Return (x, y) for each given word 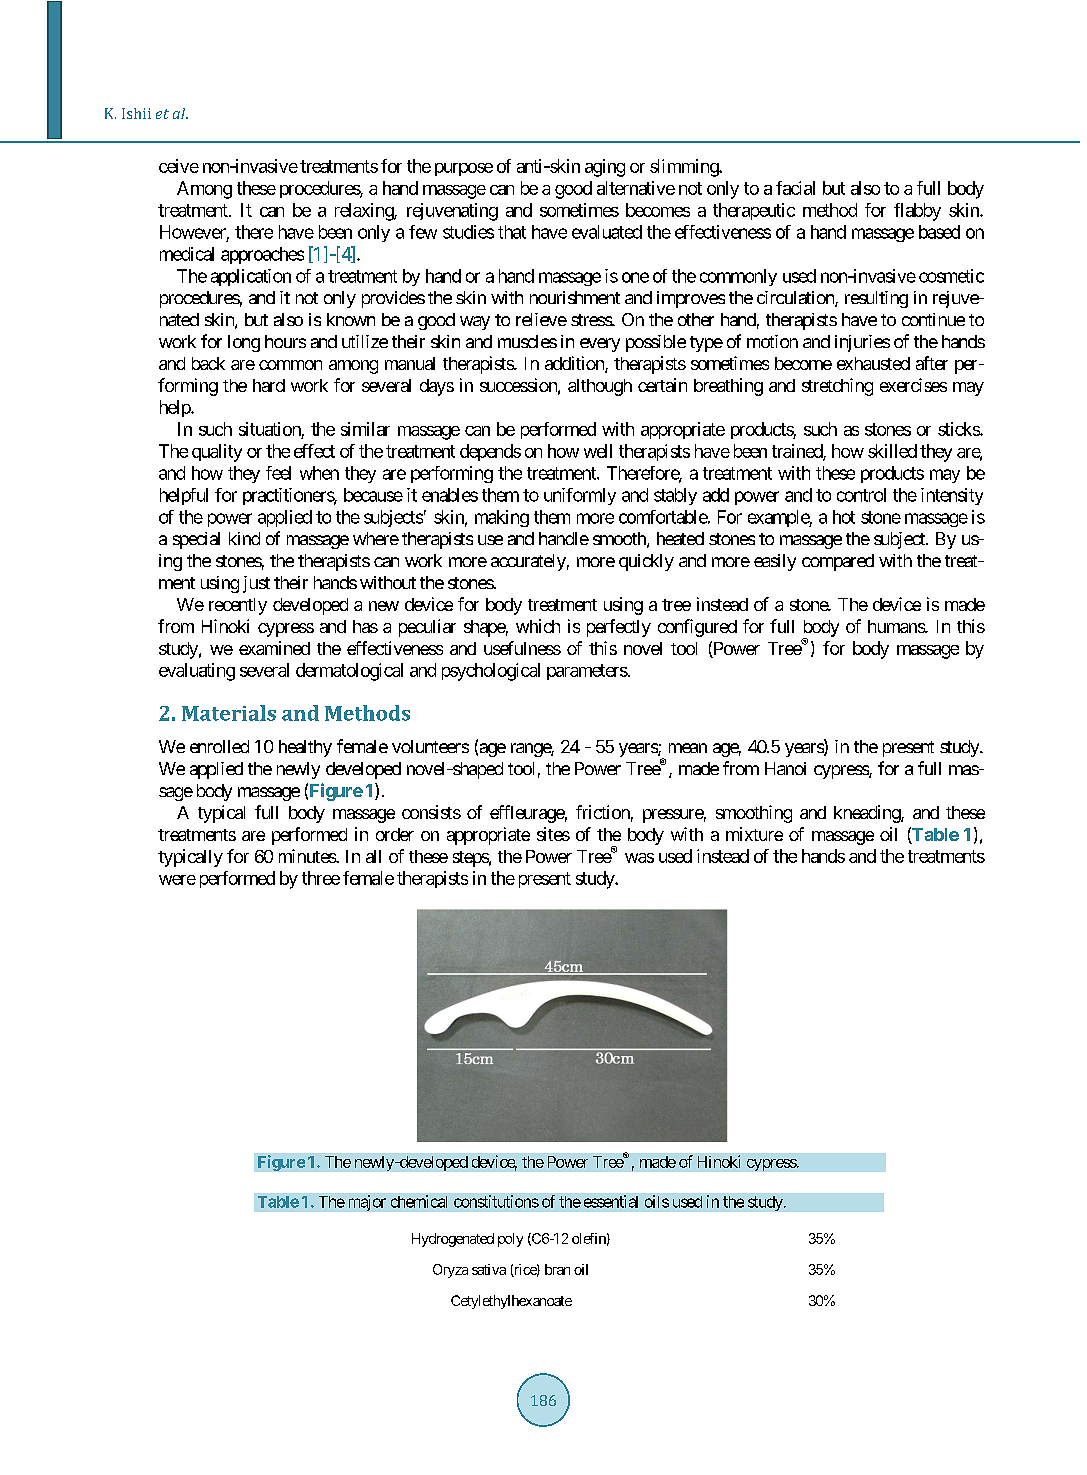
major (367, 1203)
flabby (917, 212)
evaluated (607, 232)
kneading (868, 814)
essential (611, 1201)
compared (838, 562)
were (177, 880)
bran (557, 1269)
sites (553, 834)
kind (244, 538)
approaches (262, 255)
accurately (528, 562)
